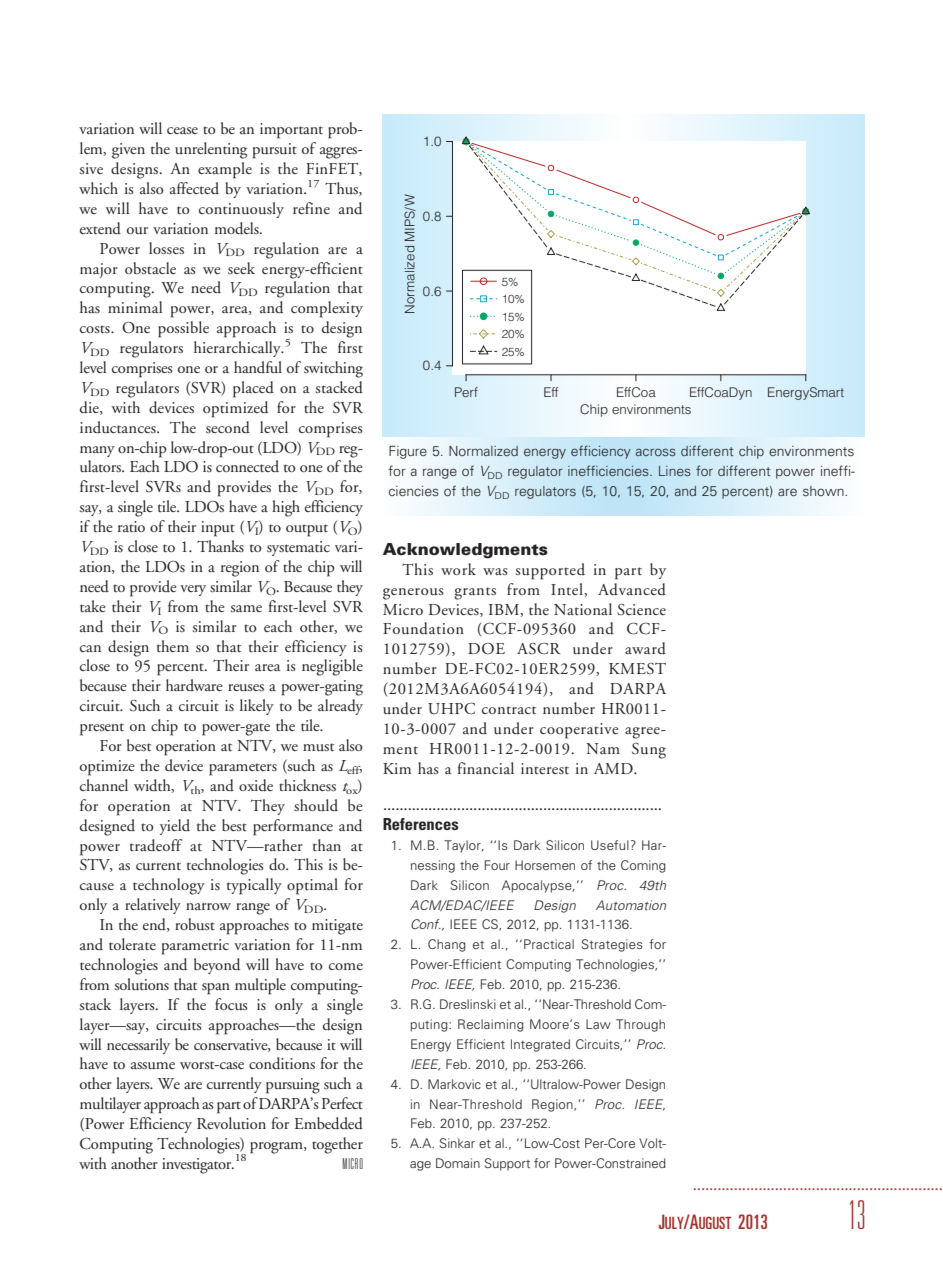  Describe the element at coordinates (311, 208) in the document. I see `refine` at that location.
